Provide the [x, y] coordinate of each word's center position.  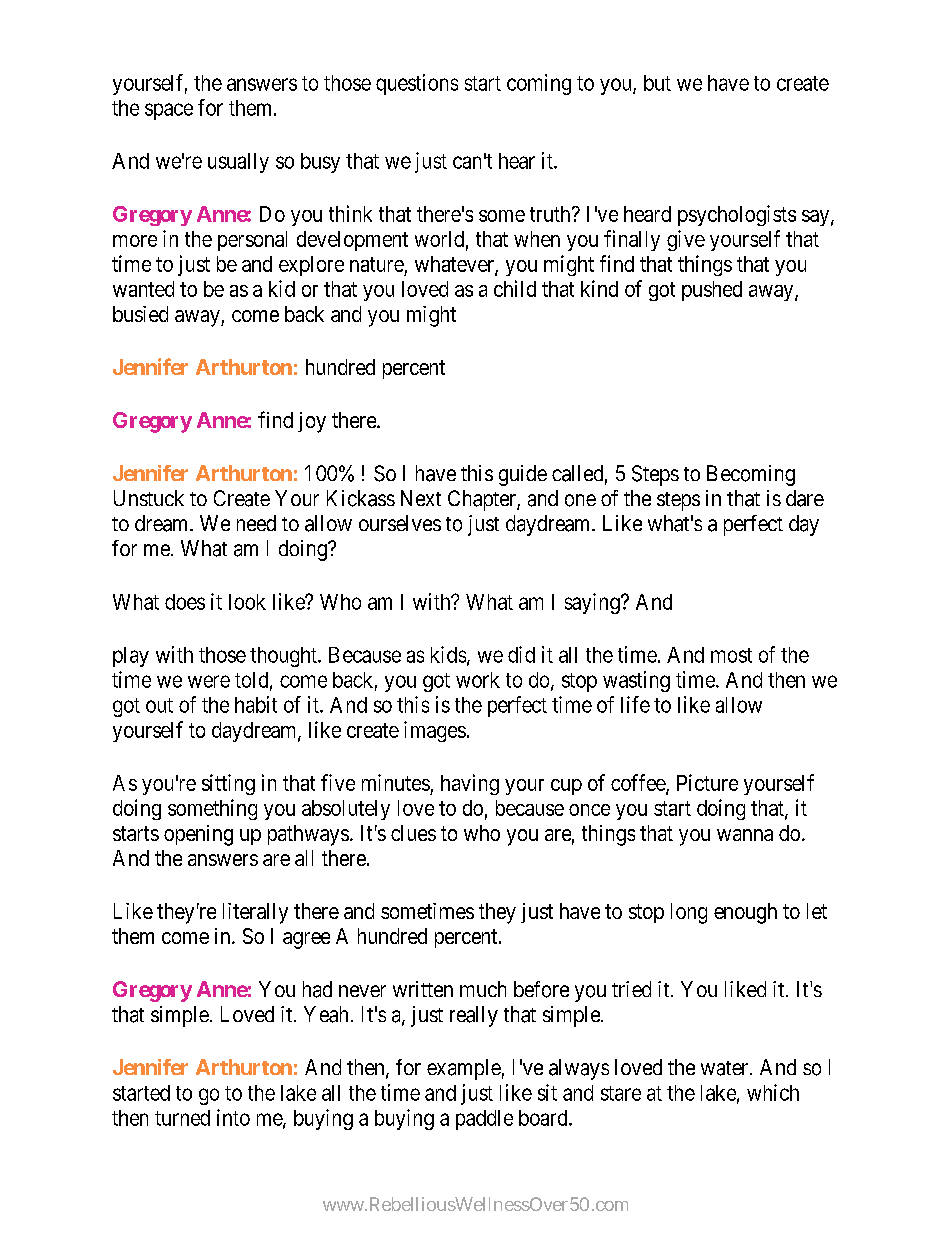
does [185, 602]
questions [417, 84]
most [731, 655]
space [169, 111]
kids [448, 654]
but [657, 83]
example [464, 1069]
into [233, 1117]
